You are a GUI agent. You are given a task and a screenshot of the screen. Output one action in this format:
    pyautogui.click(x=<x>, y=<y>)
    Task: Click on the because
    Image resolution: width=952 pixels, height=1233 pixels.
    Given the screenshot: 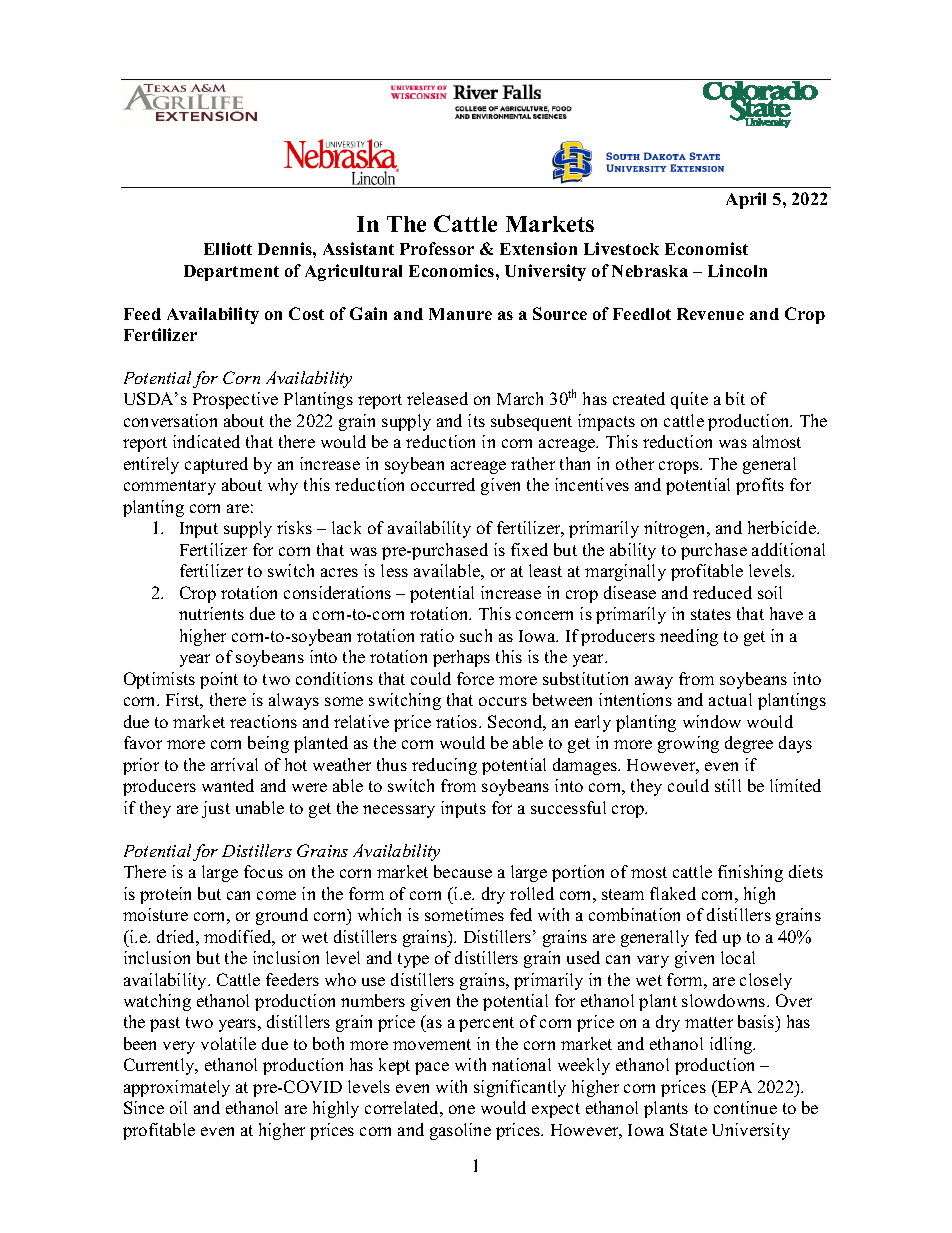 What is the action you would take?
    pyautogui.click(x=463, y=871)
